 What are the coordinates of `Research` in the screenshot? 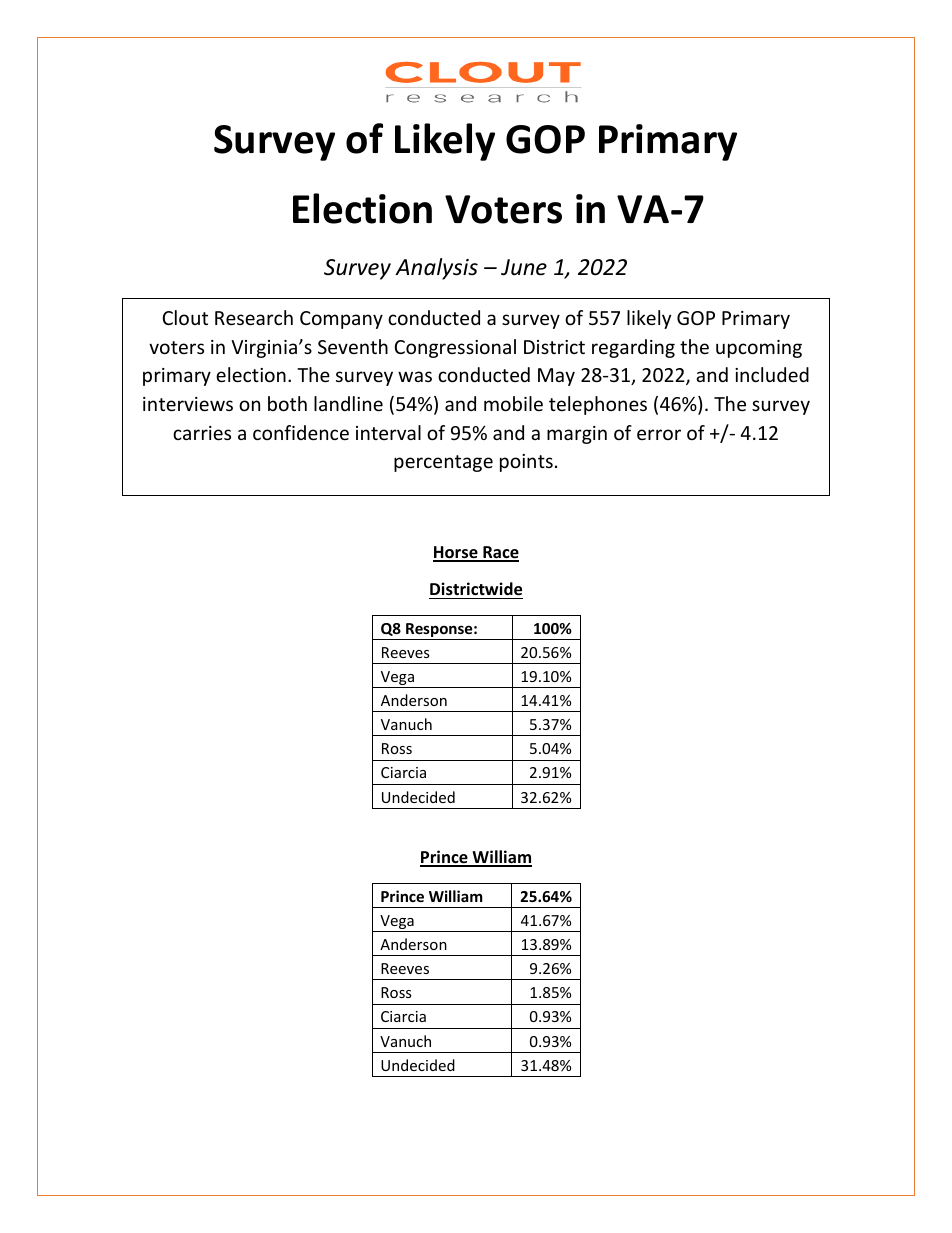 It's located at (254, 317).
